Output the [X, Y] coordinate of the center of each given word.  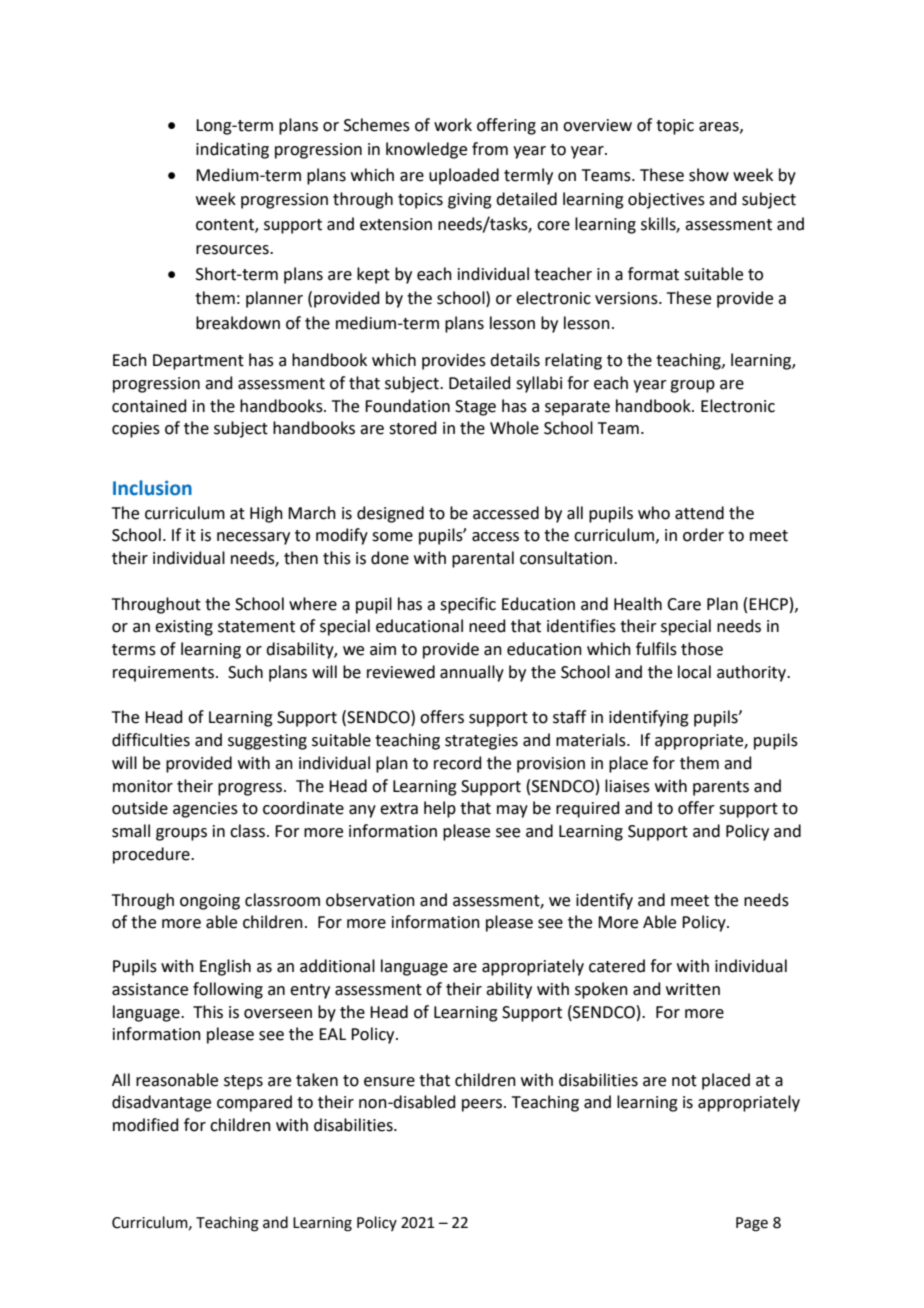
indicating [232, 150]
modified [146, 1125]
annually [472, 673]
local [694, 672]
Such [245, 672]
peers [483, 1105]
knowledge [426, 150]
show [709, 175]
